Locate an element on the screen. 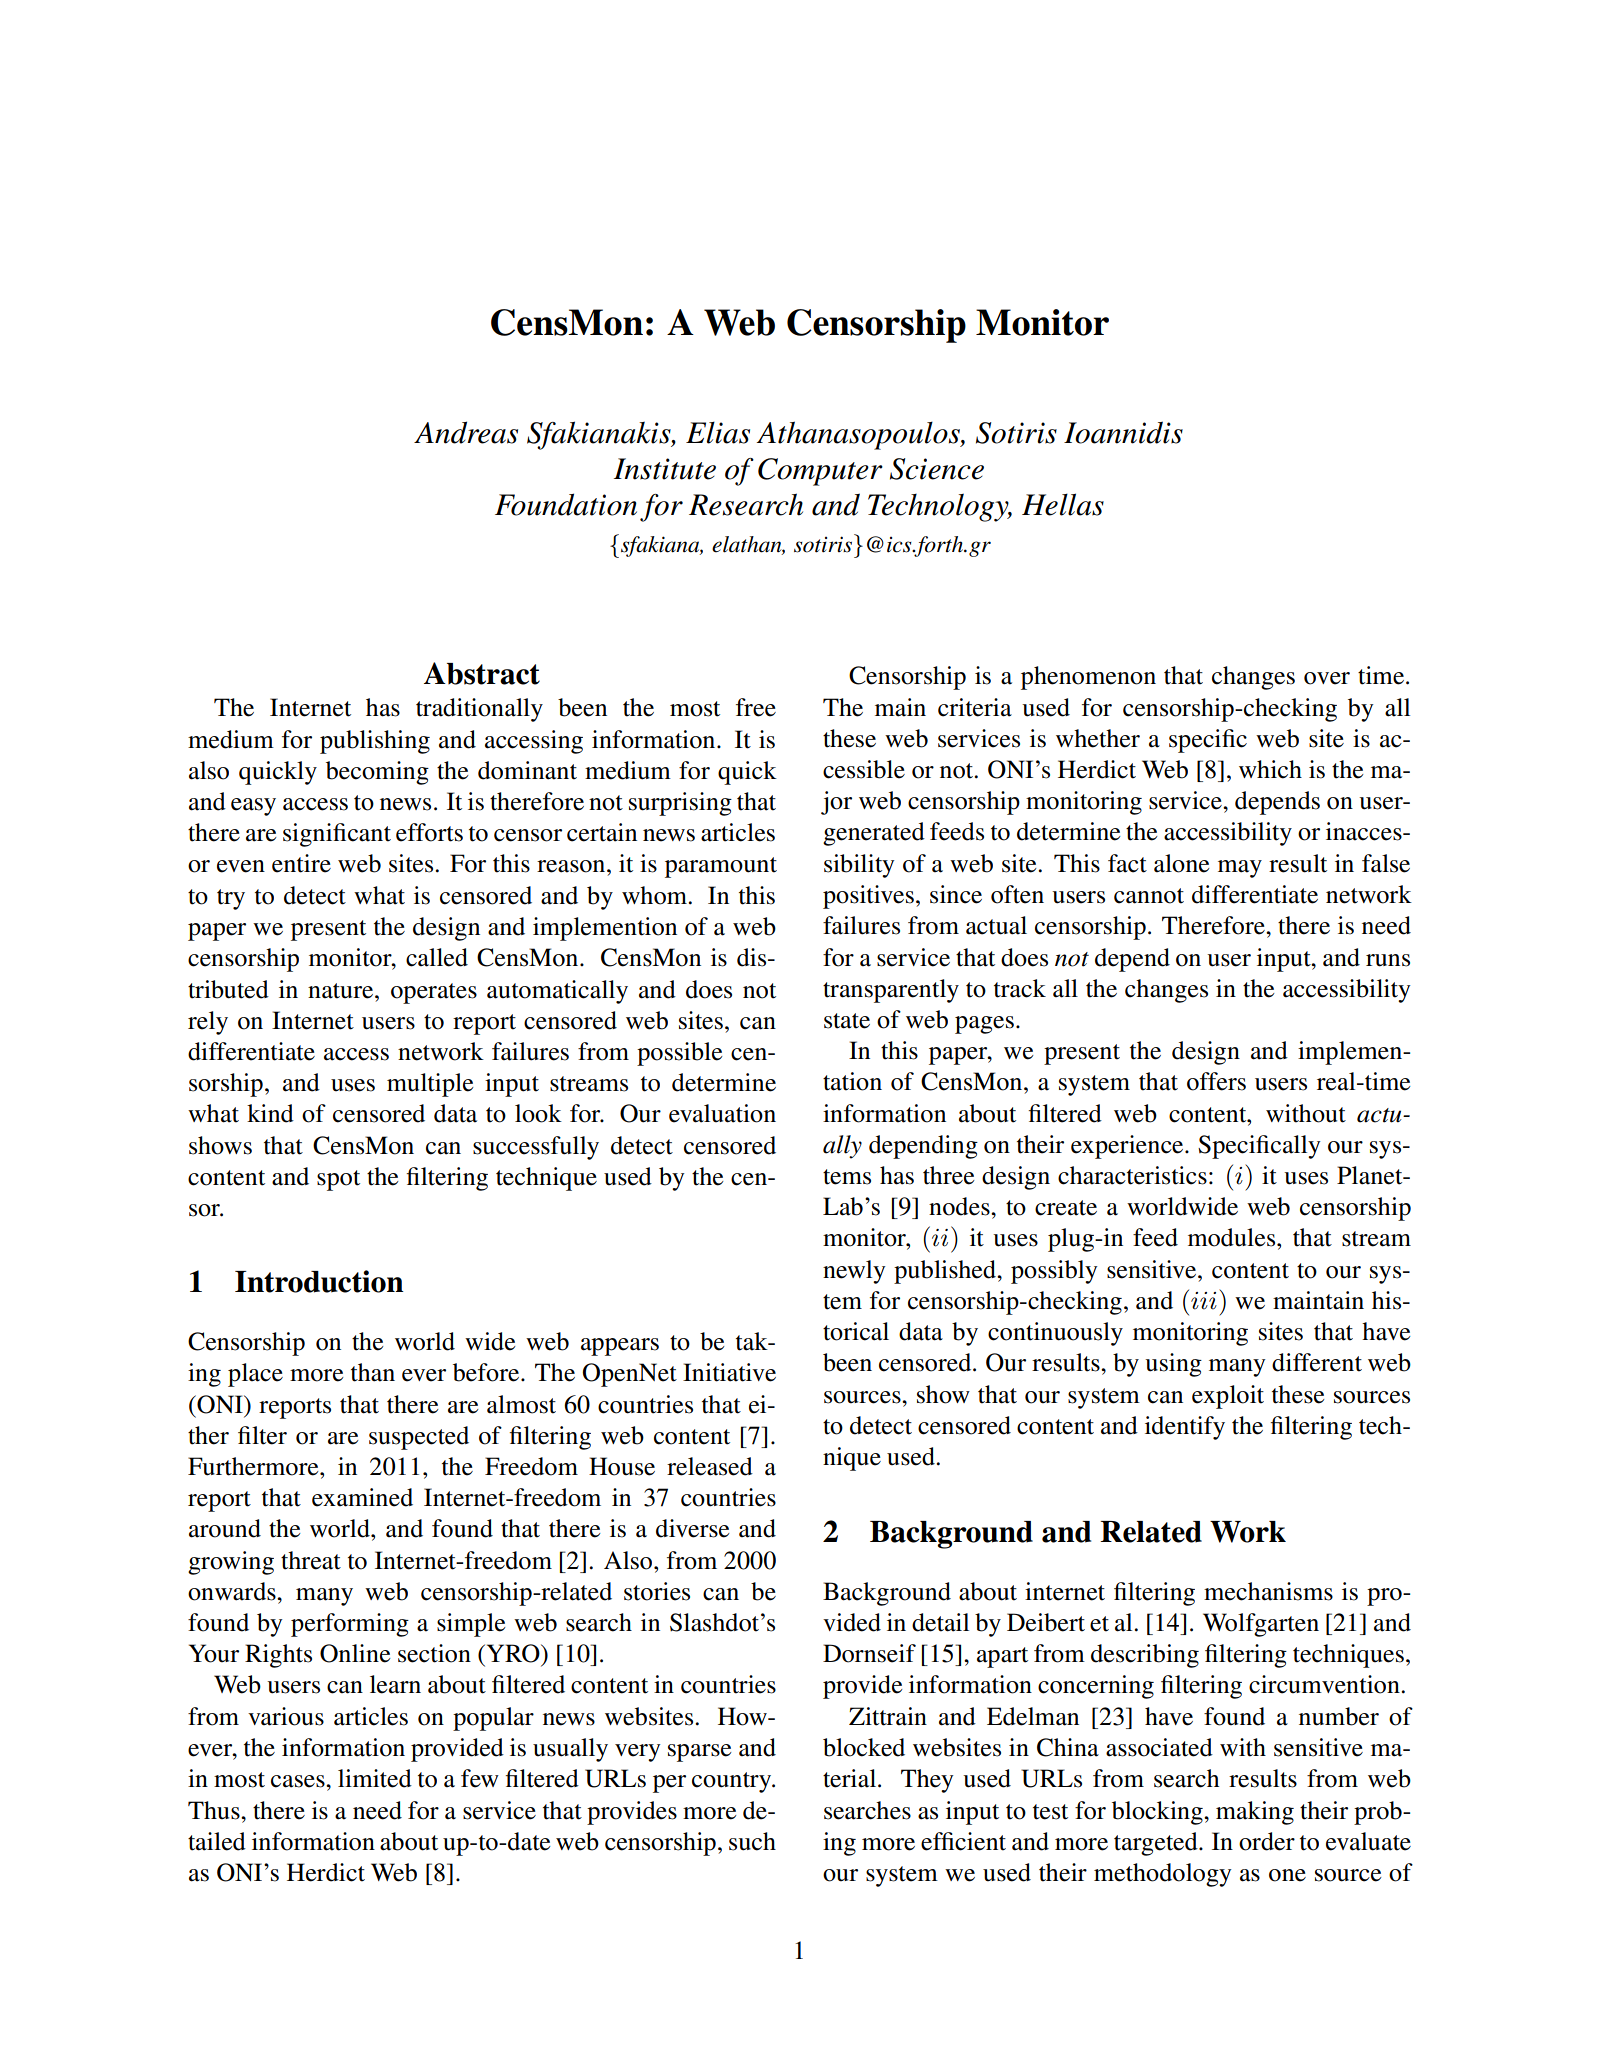 The image size is (1599, 2069). Science is located at coordinates (937, 469).
